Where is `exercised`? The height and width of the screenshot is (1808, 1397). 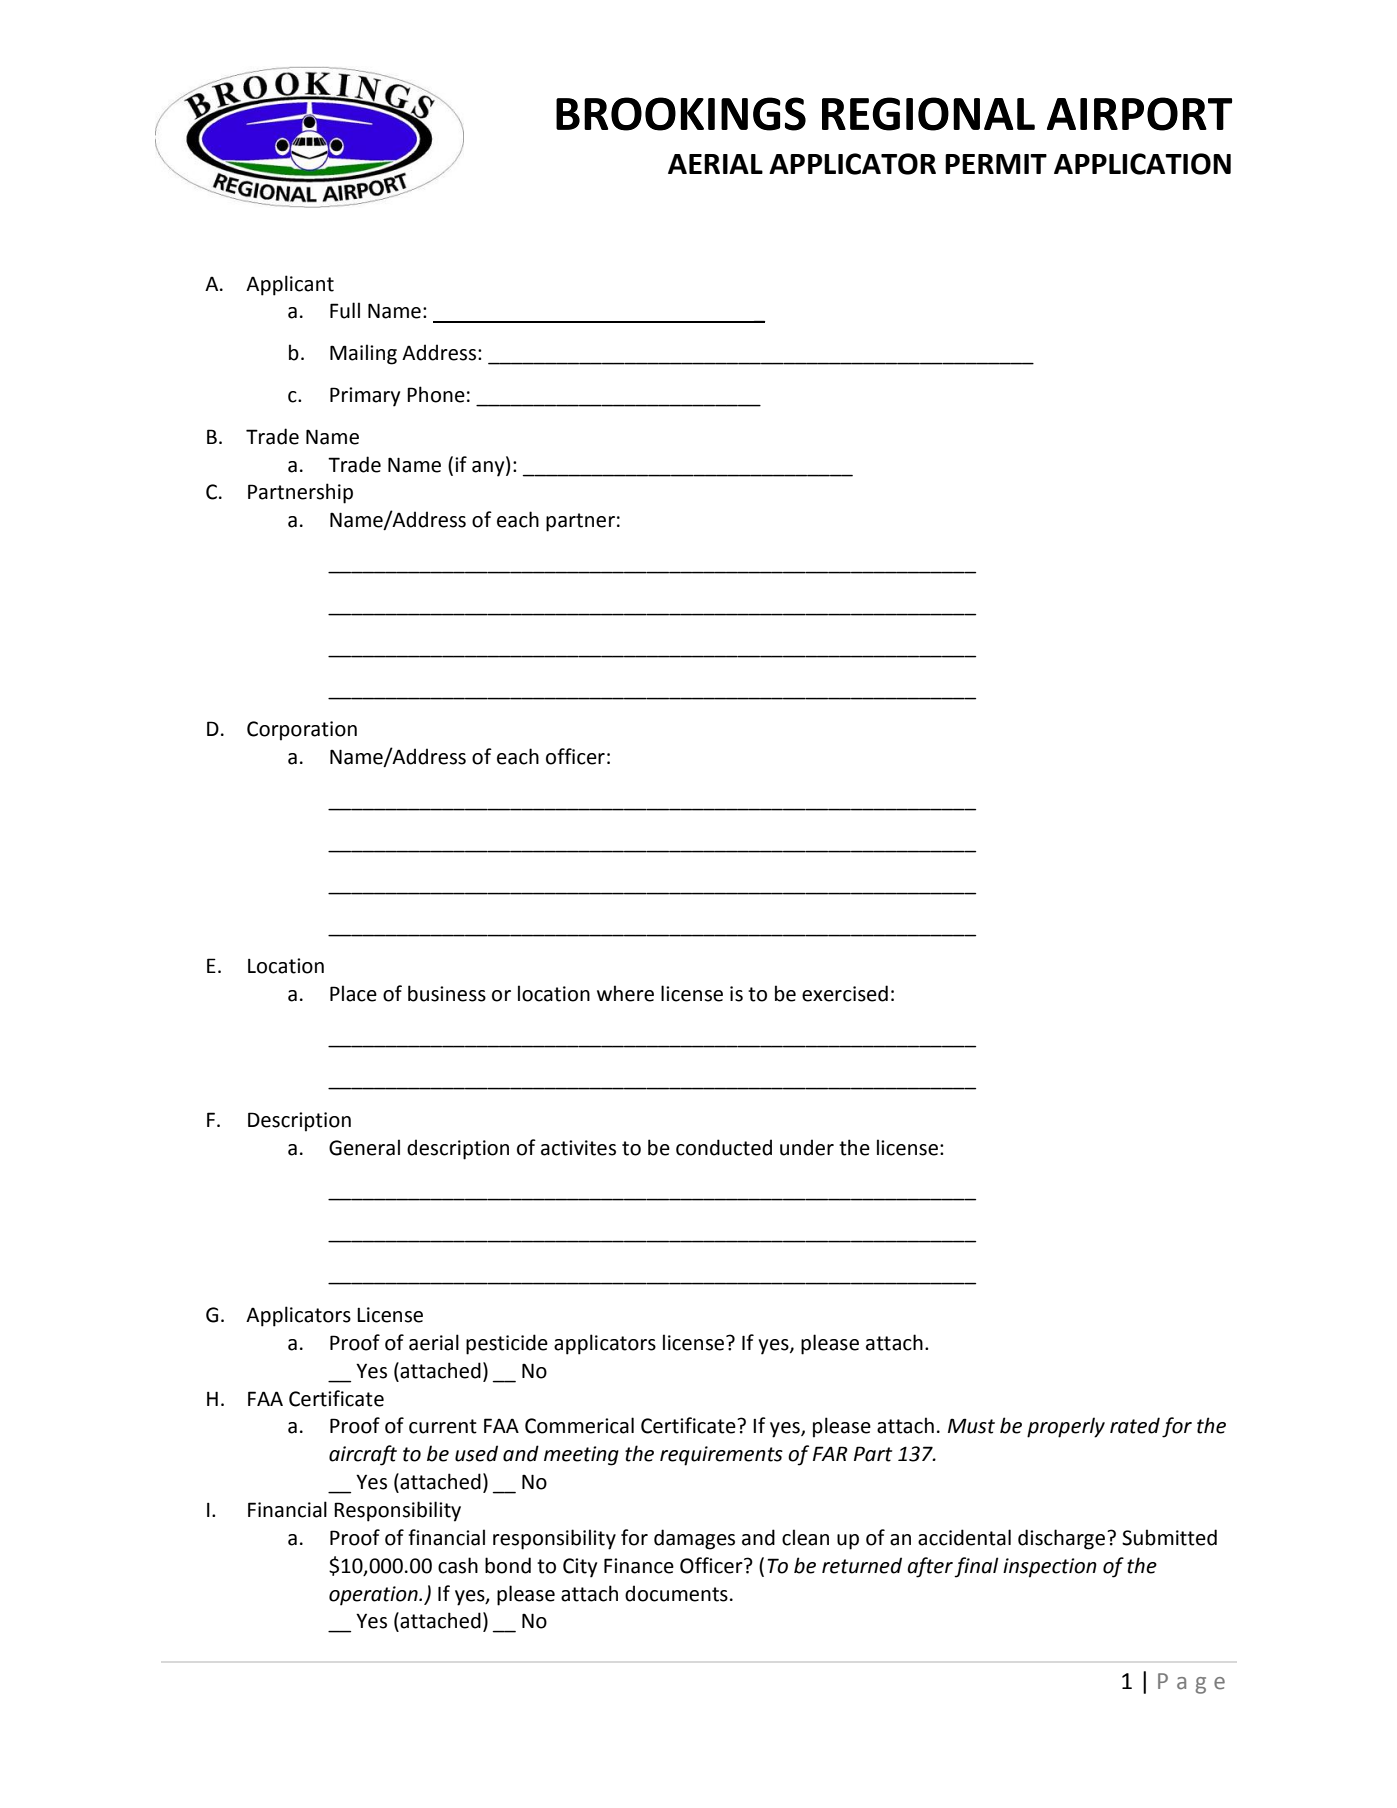 exercised is located at coordinates (845, 993).
